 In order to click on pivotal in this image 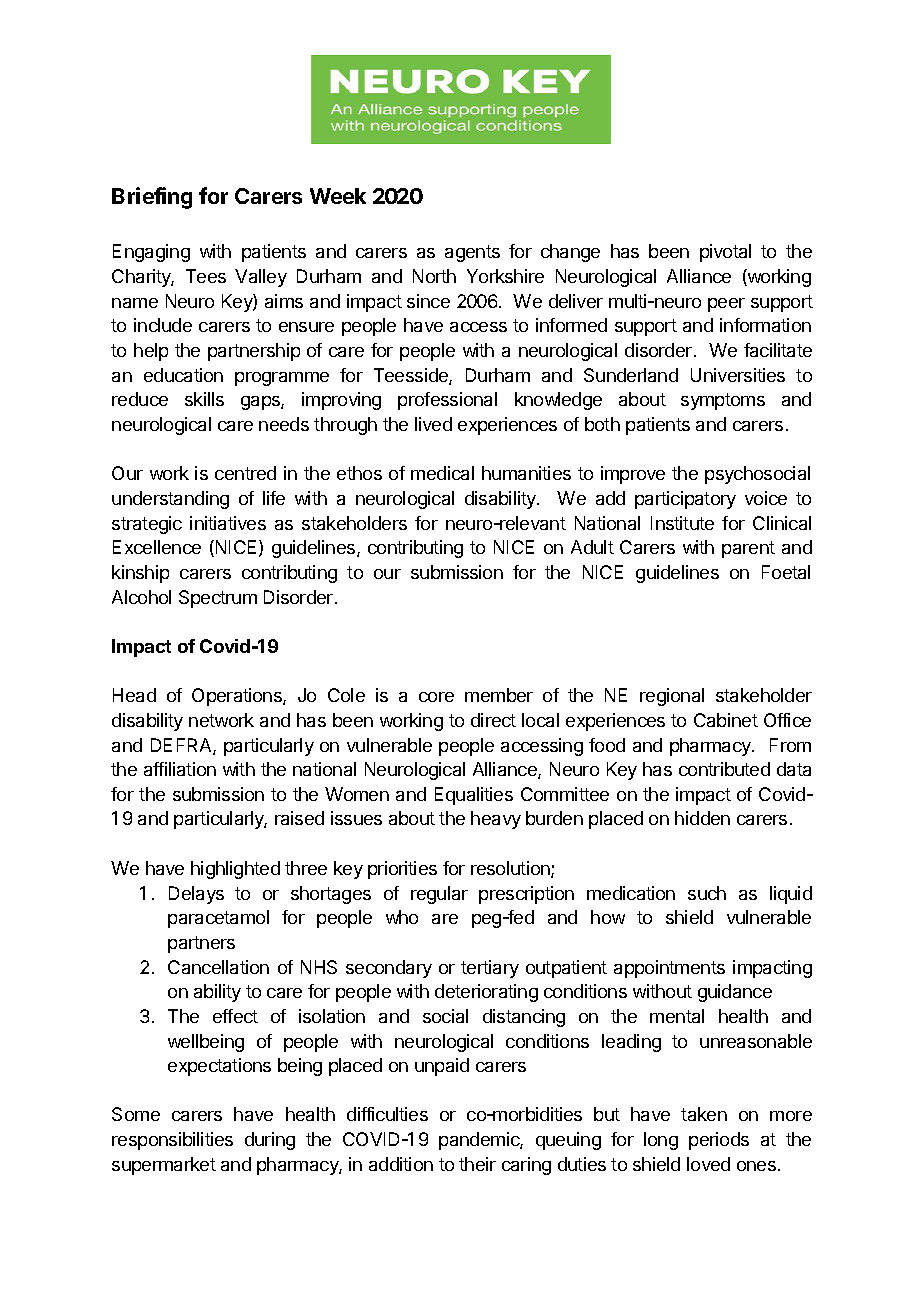, I will do `click(725, 253)`.
